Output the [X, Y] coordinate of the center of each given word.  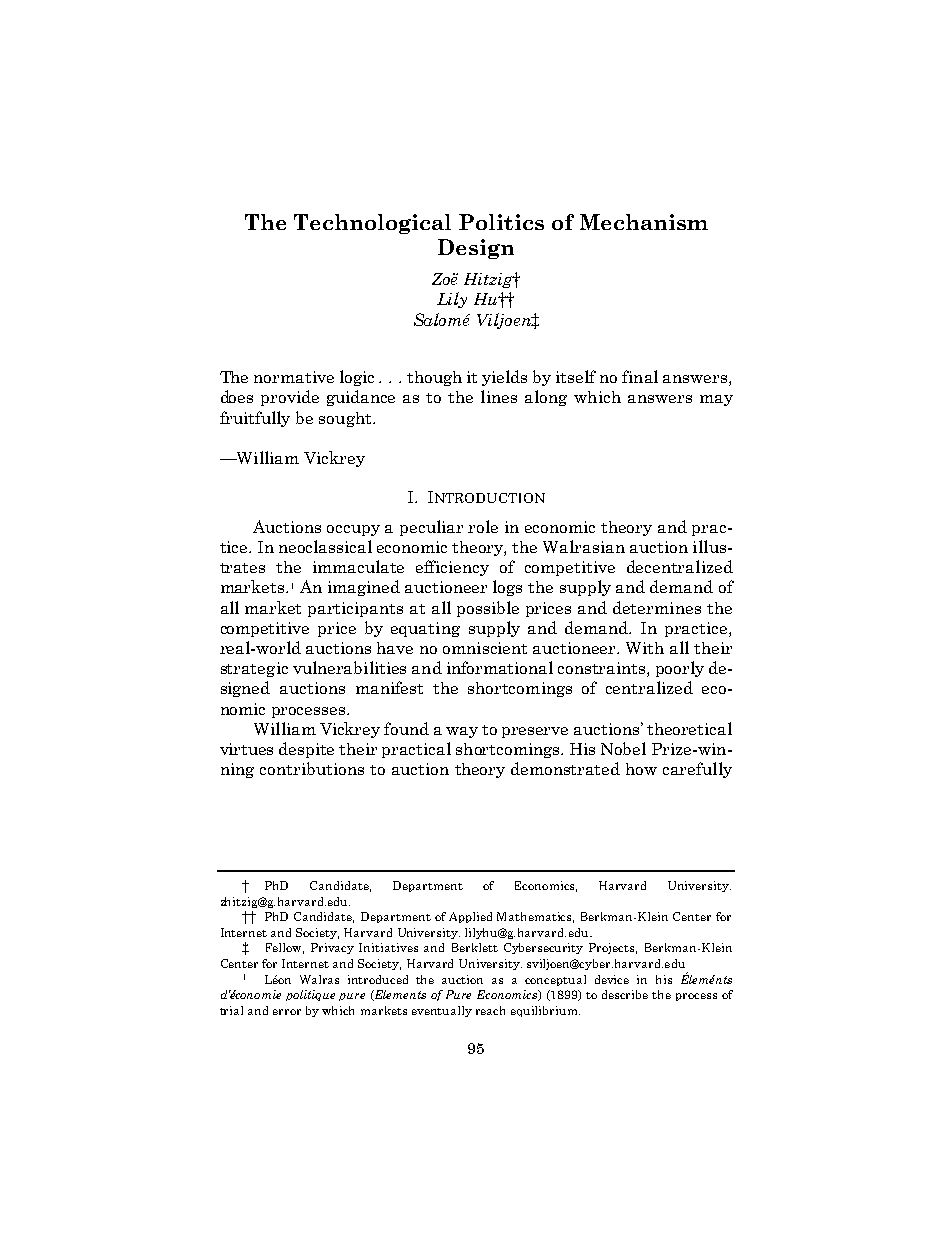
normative [294, 377]
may [716, 400]
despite [306, 750]
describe [625, 994]
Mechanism [644, 222]
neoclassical [325, 546]
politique [310, 995]
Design [476, 249]
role [483, 526]
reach [490, 1010]
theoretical [689, 728]
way [462, 732]
